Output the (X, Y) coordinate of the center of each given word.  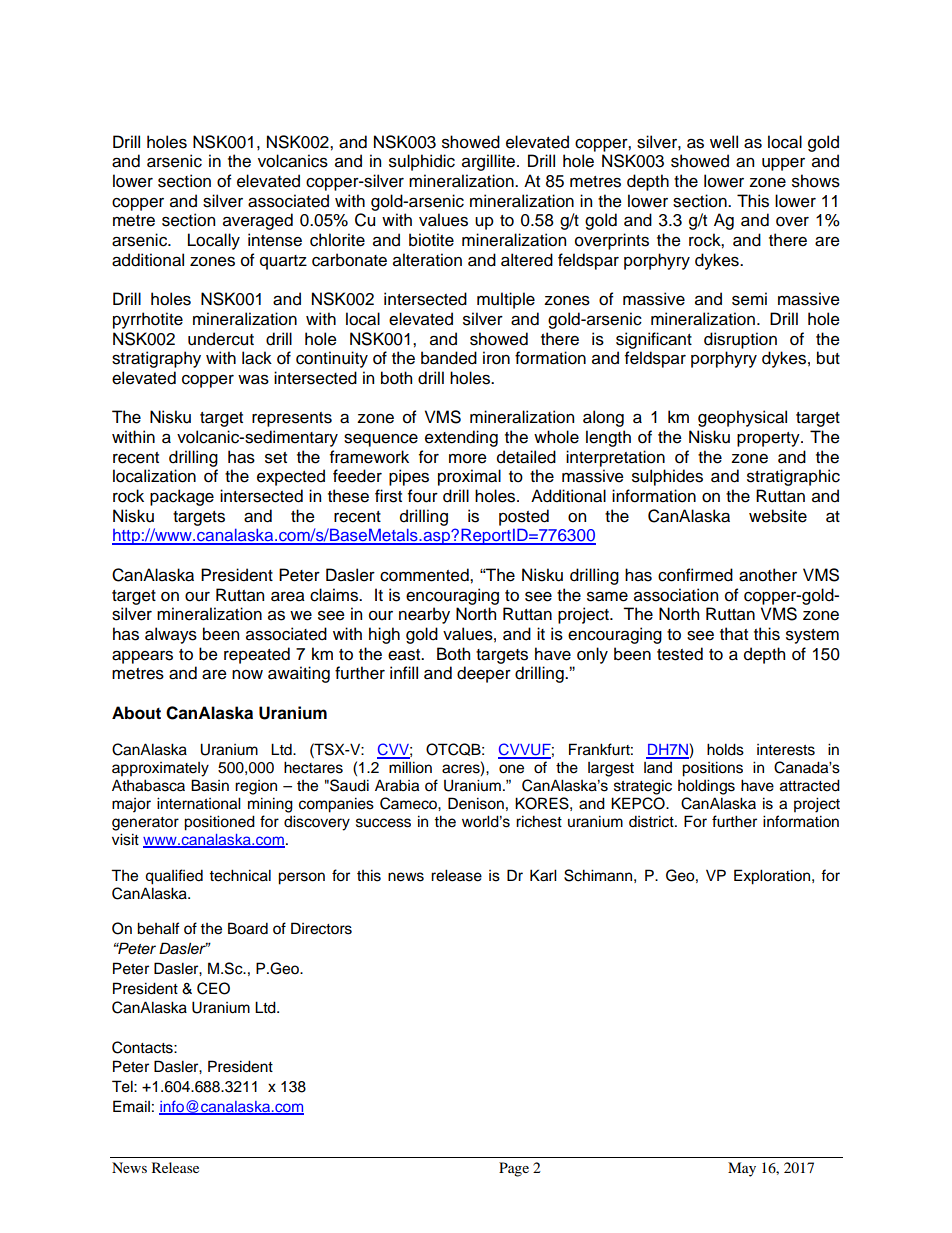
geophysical (742, 418)
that (734, 634)
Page (514, 1169)
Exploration (772, 877)
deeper (484, 674)
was (253, 379)
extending (461, 438)
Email (131, 1106)
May (742, 1169)
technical (240, 875)
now (247, 675)
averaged (258, 221)
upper (783, 164)
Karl (543, 875)
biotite (431, 240)
